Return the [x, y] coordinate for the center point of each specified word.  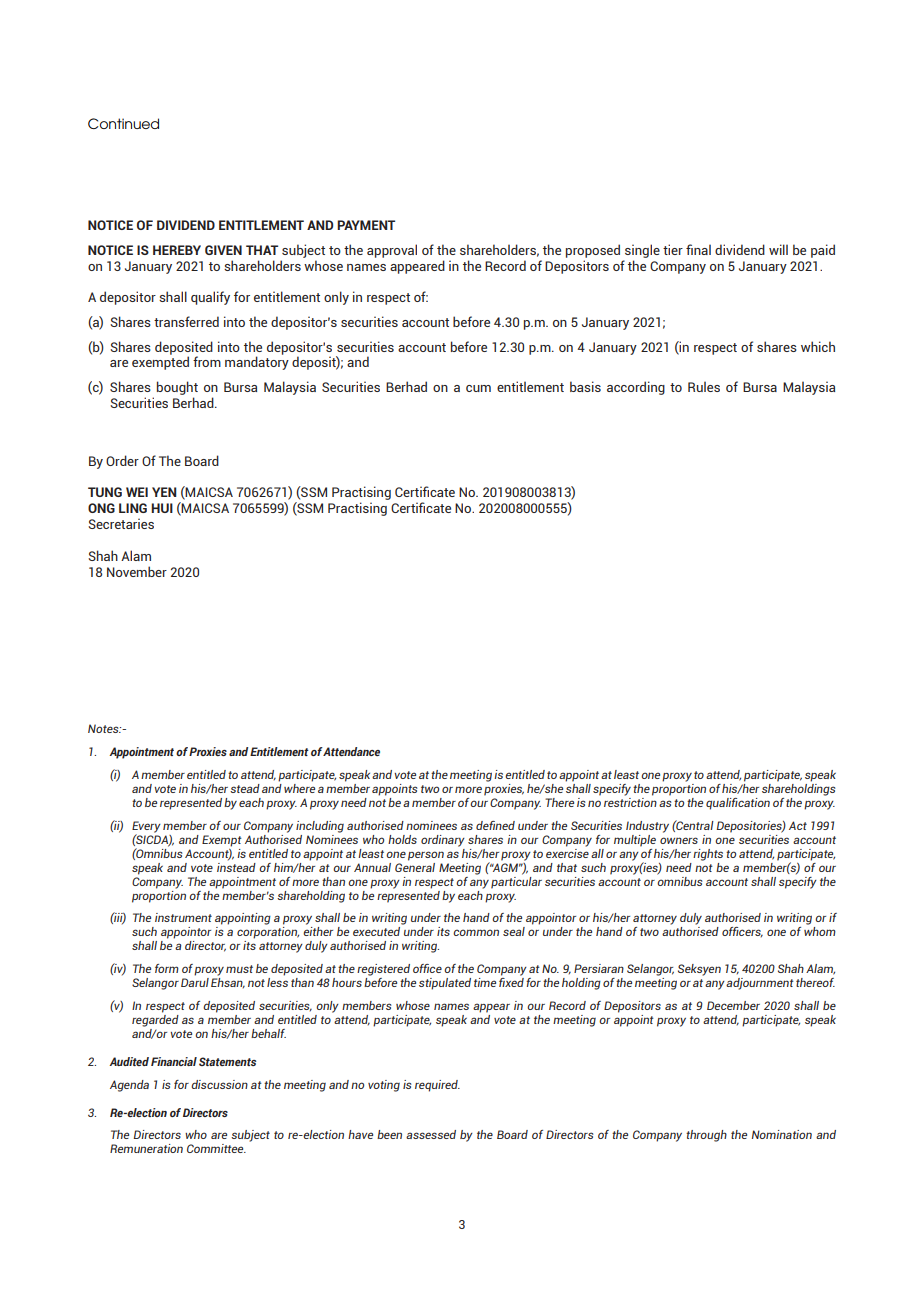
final [698, 249]
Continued [123, 123]
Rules [704, 386]
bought [177, 388]
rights [708, 855]
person [426, 856]
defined [495, 825]
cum [478, 388]
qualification [738, 804]
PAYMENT [366, 225]
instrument [183, 917]
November [137, 571]
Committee [216, 1148]
